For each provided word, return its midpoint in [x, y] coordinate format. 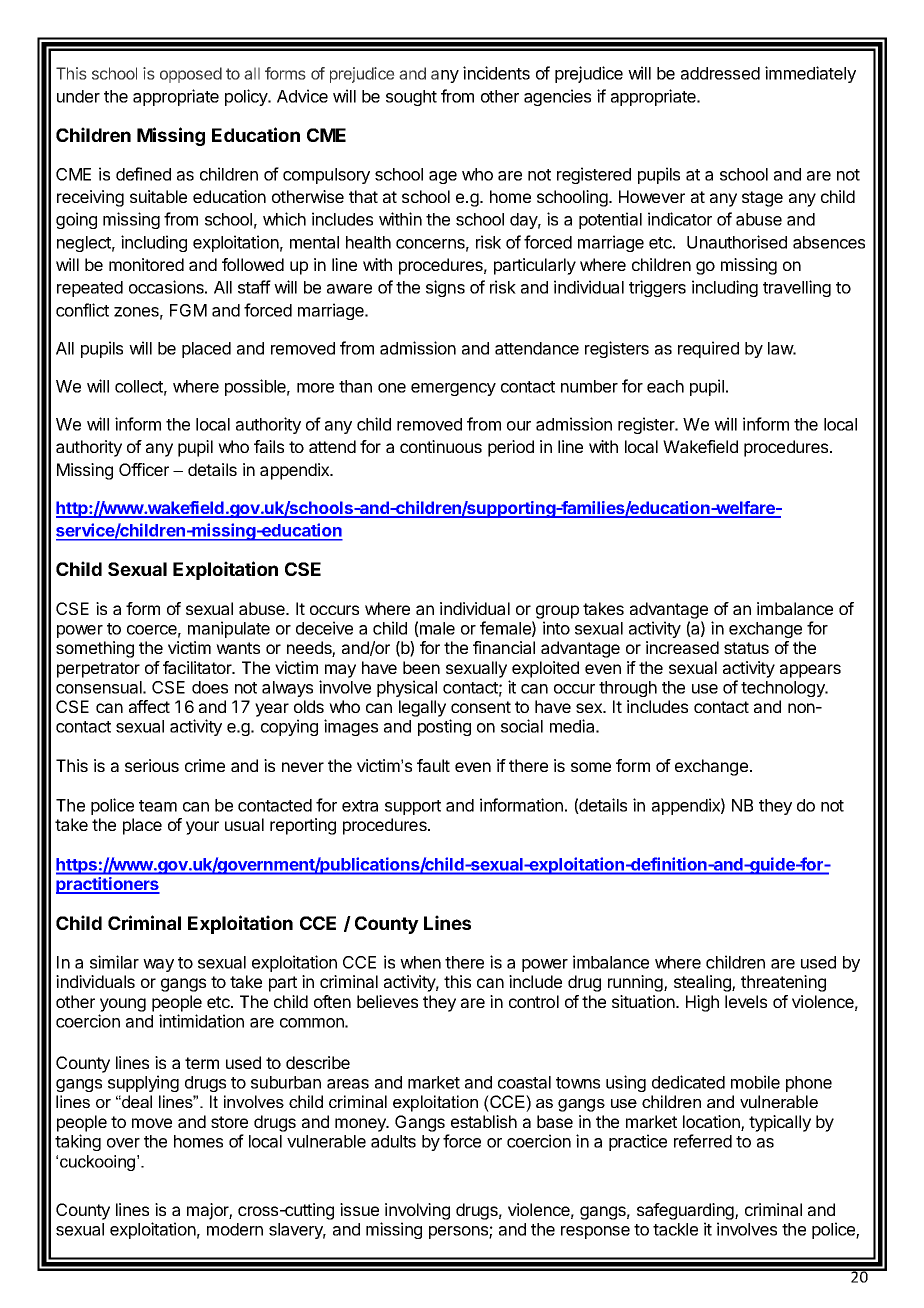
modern [235, 1229]
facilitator [198, 667]
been [421, 667]
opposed [191, 75]
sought [411, 98]
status [746, 648]
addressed [720, 73]
